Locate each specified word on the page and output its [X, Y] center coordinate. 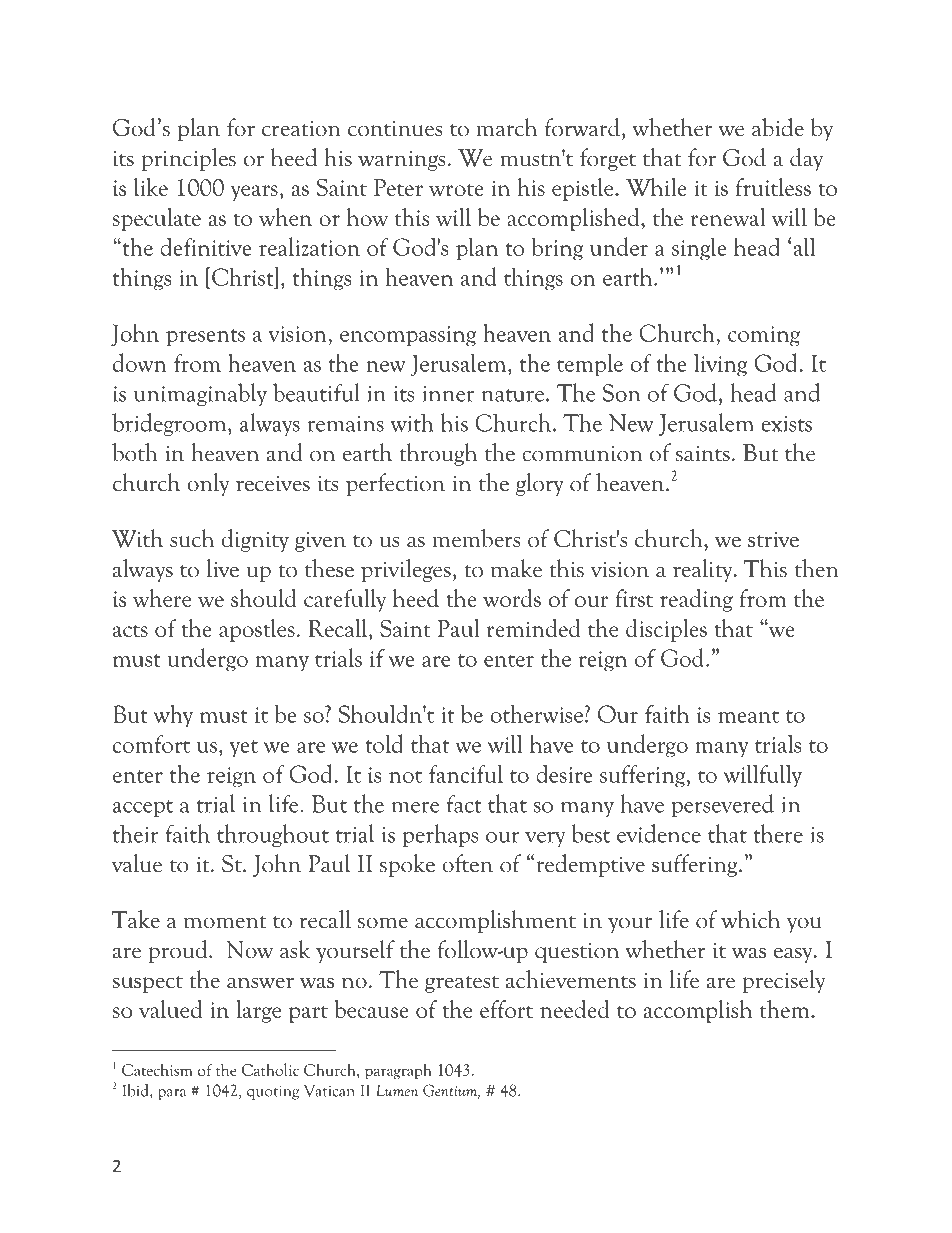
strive [773, 540]
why [173, 716]
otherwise [537, 714]
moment [225, 922]
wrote [456, 189]
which [750, 919]
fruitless [773, 187]
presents [205, 338]
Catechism [157, 1069]
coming [764, 336]
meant [748, 716]
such [192, 538]
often [467, 863]
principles [188, 159]
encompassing [408, 336]
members [476, 538]
